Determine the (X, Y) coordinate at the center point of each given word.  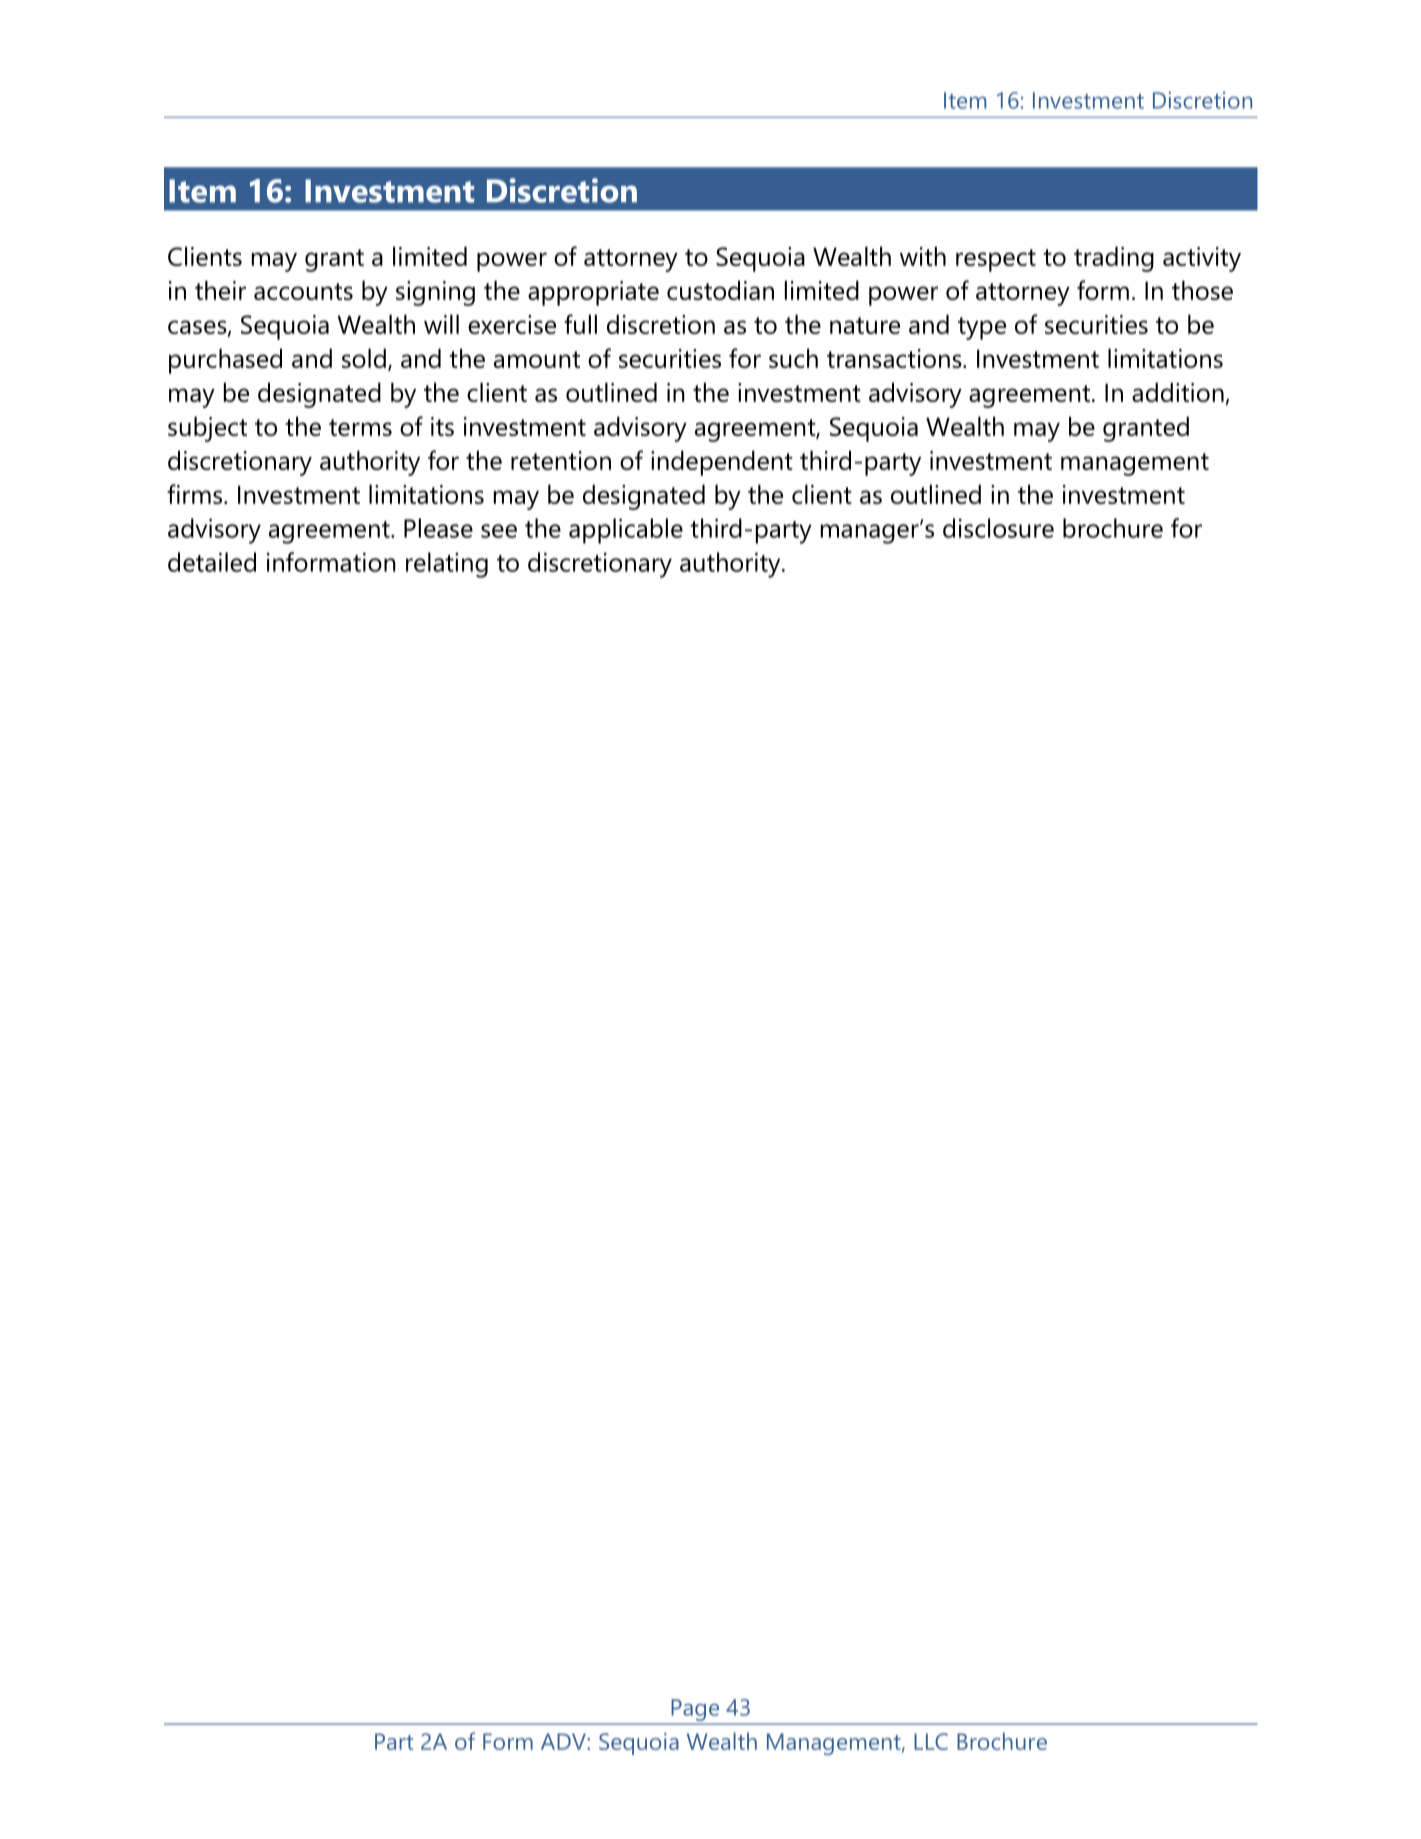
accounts (303, 291)
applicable (626, 531)
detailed (212, 562)
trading (1114, 259)
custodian (720, 290)
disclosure (998, 528)
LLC (931, 1741)
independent (722, 463)
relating (447, 565)
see (499, 531)
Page (695, 1710)
